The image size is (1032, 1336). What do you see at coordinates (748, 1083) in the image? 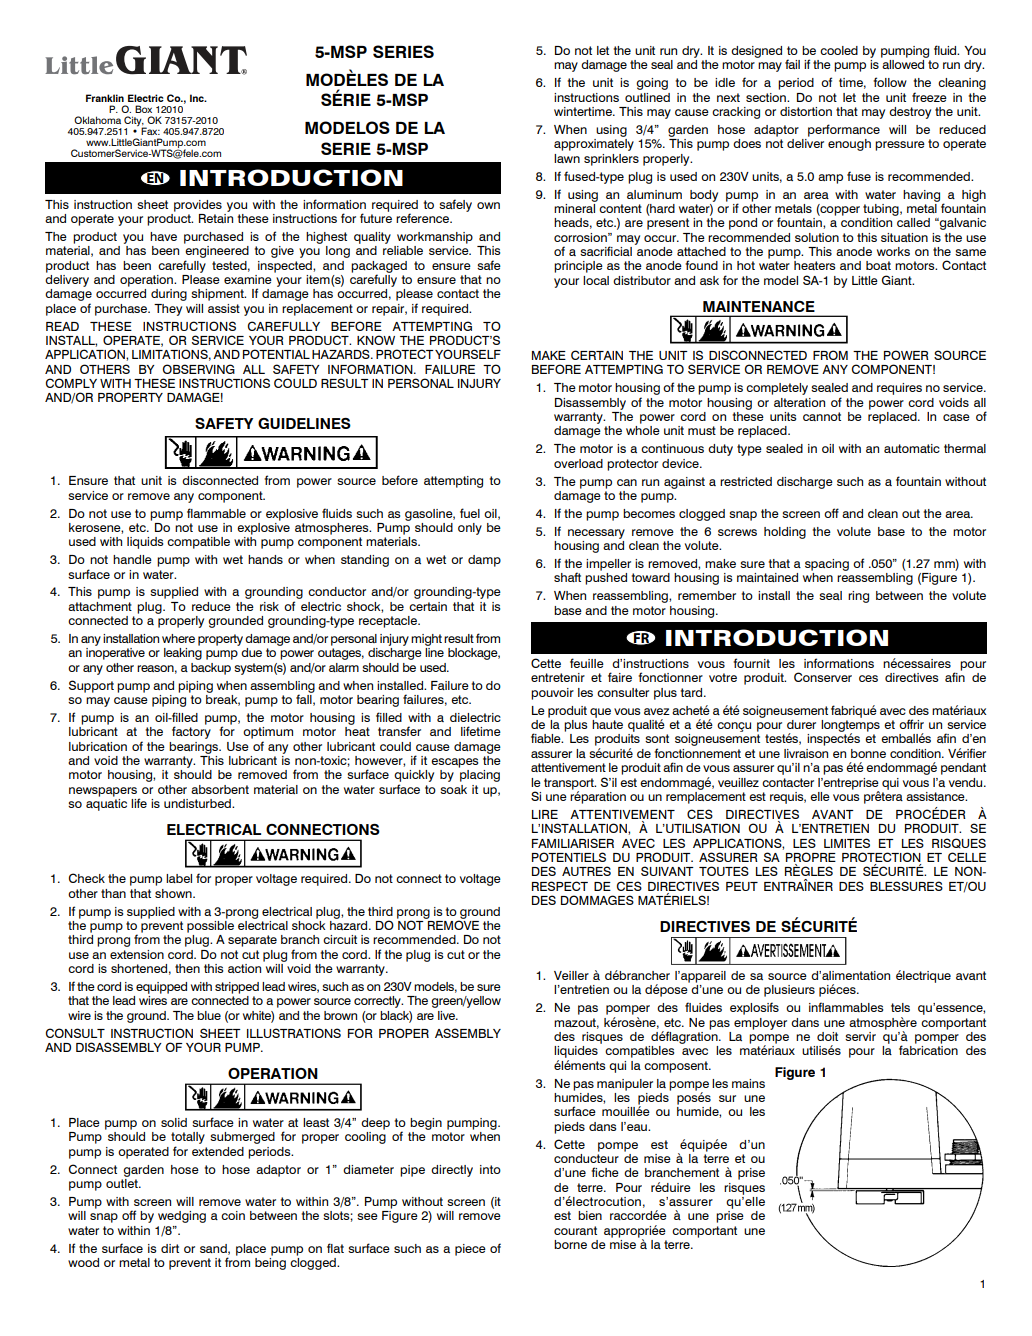
I see `mains` at bounding box center [748, 1083].
